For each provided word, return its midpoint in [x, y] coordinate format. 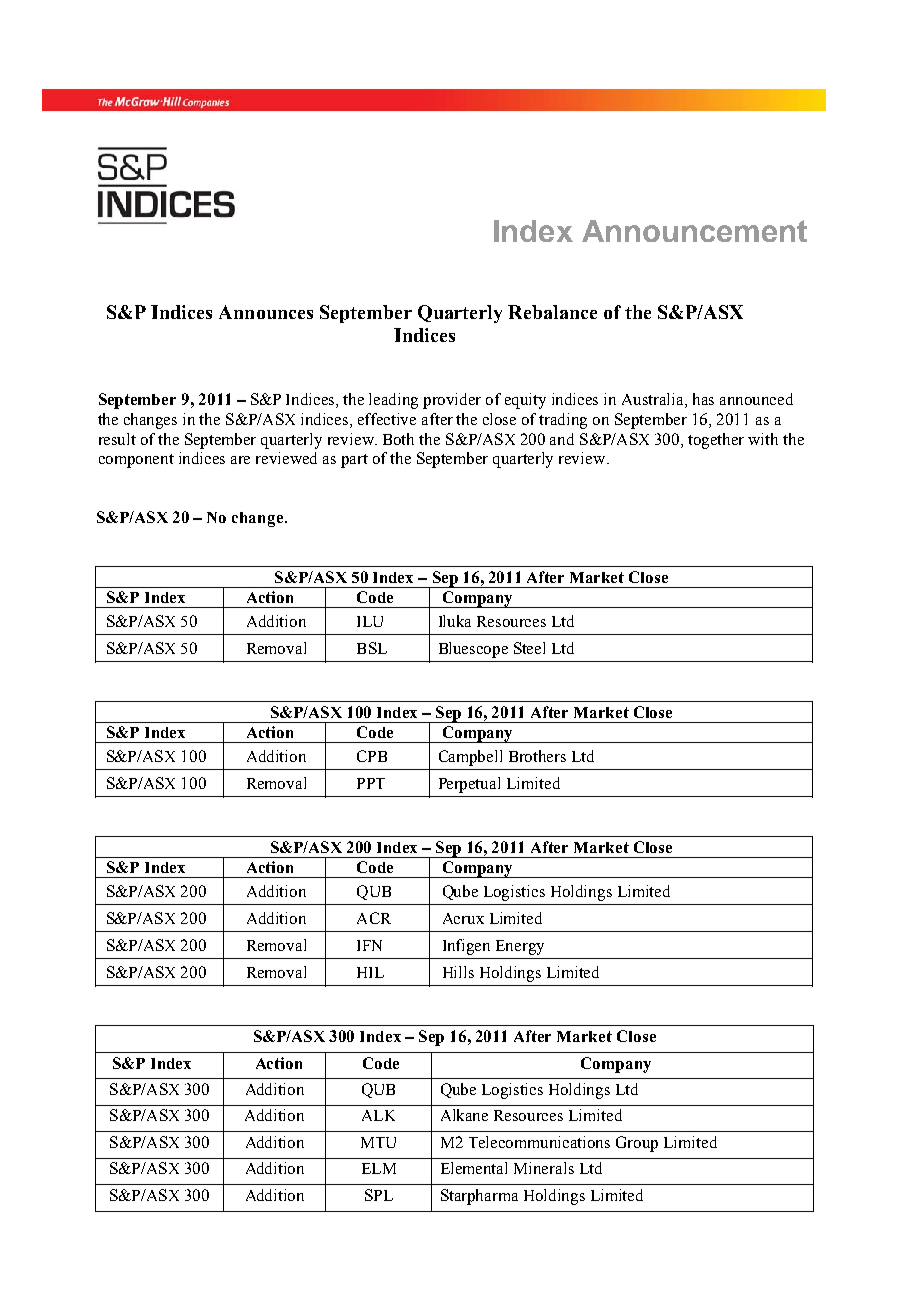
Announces [266, 312]
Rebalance [552, 312]
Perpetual [469, 785]
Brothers [537, 756]
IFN [369, 945]
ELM [379, 1168]
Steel [529, 648]
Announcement [694, 231]
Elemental [474, 1168]
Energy [520, 947]
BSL [372, 648]
